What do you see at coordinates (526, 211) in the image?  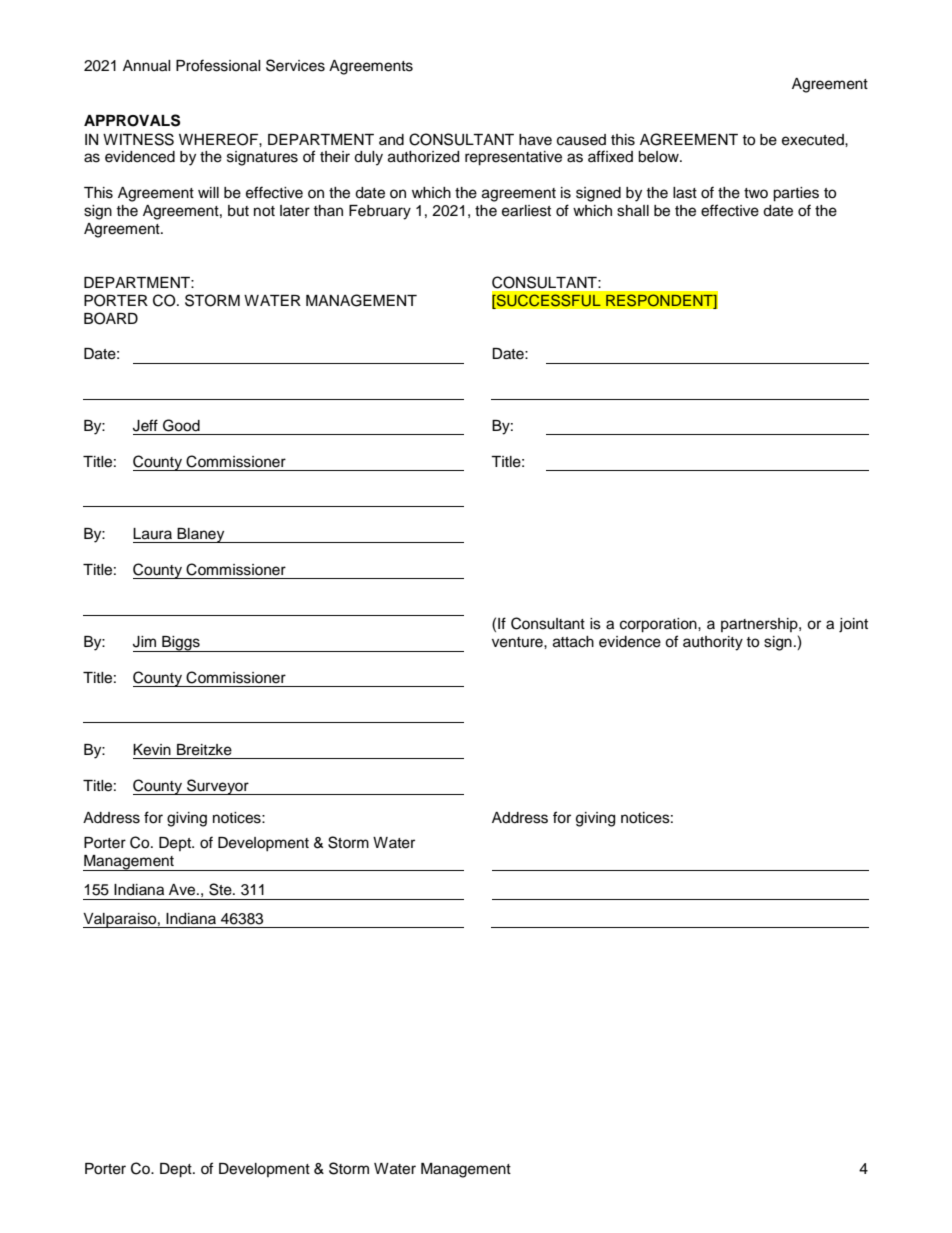 I see `earliest` at bounding box center [526, 211].
